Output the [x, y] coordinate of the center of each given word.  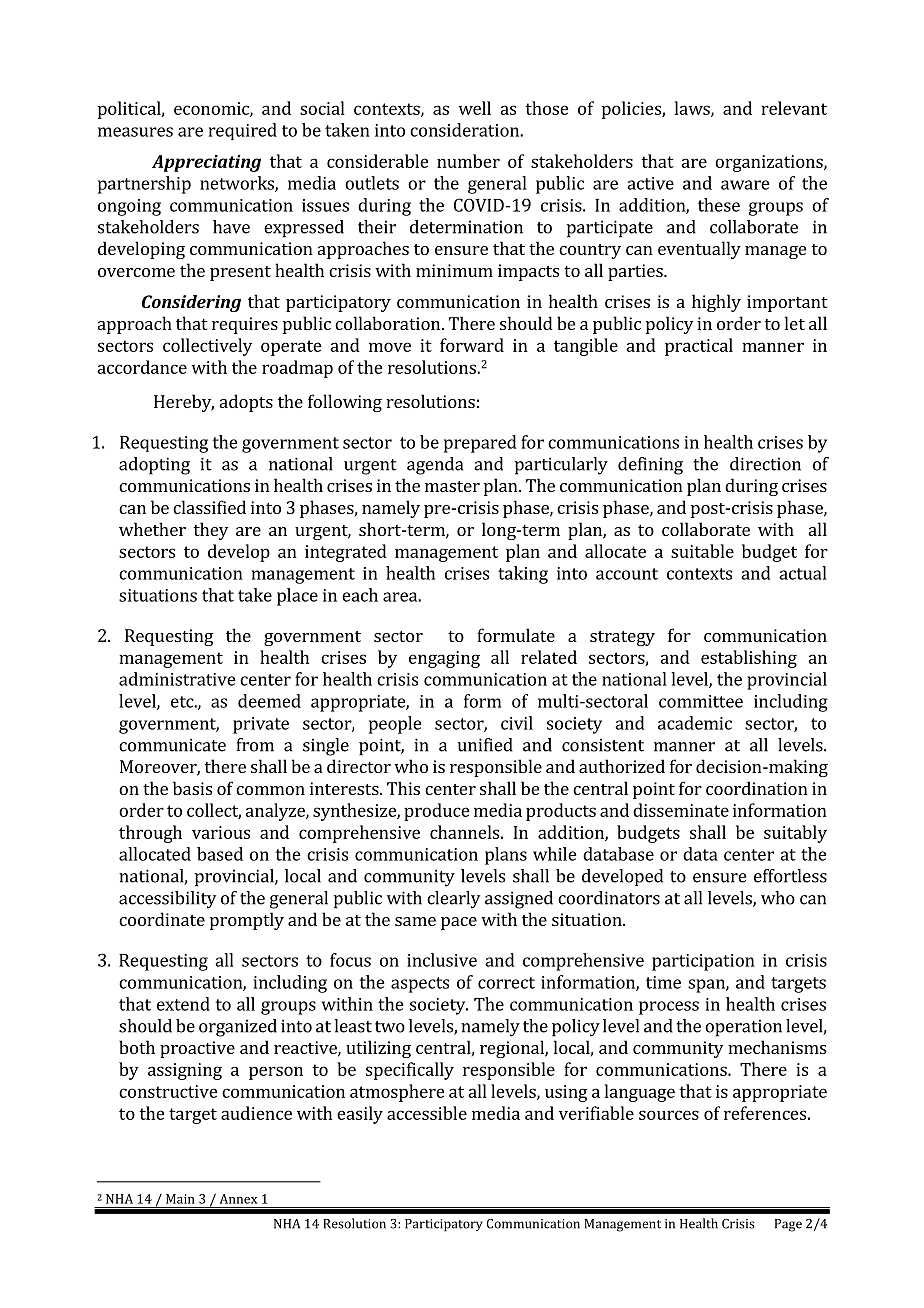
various [221, 832]
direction [765, 464]
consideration [465, 130]
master [452, 486]
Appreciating [206, 163]
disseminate [681, 810]
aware [745, 185]
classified [209, 507]
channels [464, 832]
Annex [238, 1199]
